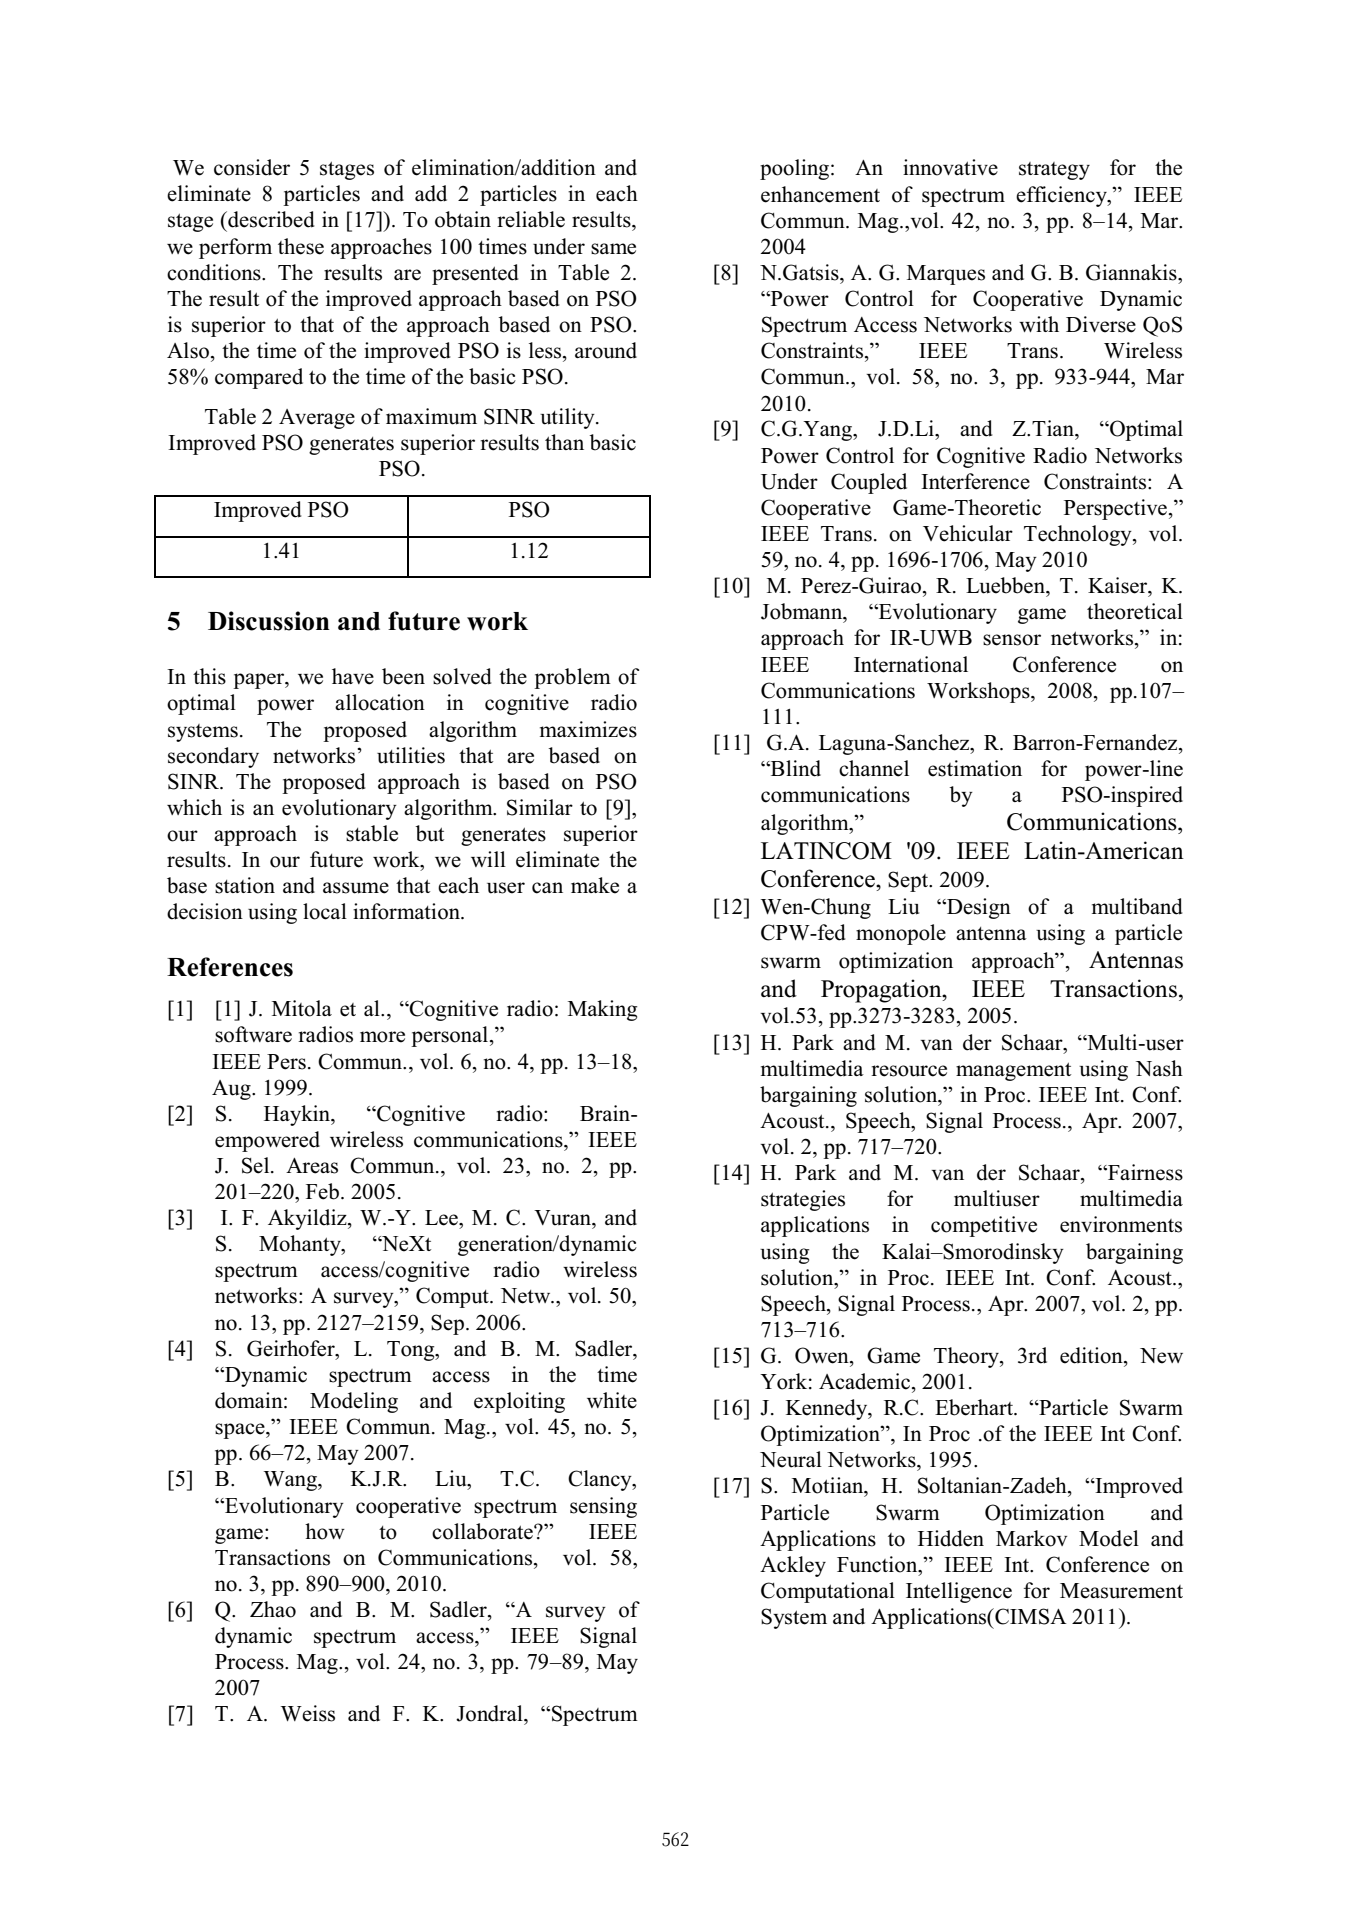 The image size is (1351, 1912). I want to click on strategy, so click(1054, 171).
